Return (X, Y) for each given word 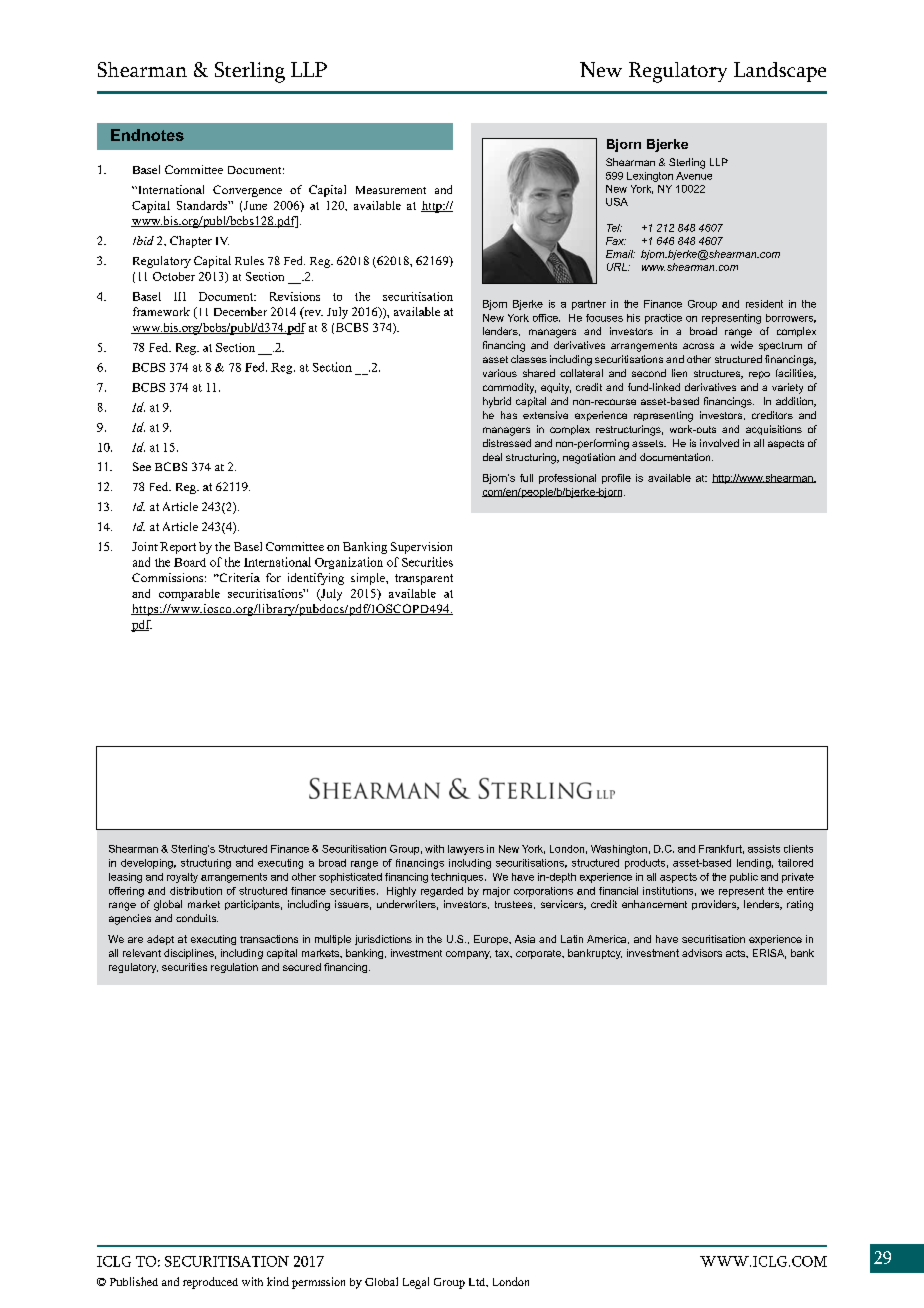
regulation (234, 968)
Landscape (780, 72)
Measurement (391, 190)
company (468, 955)
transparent (424, 579)
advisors (702, 953)
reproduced (210, 1283)
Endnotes (147, 135)
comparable (189, 595)
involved (719, 443)
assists (764, 849)
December (240, 311)
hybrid (497, 402)
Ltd (478, 1282)
